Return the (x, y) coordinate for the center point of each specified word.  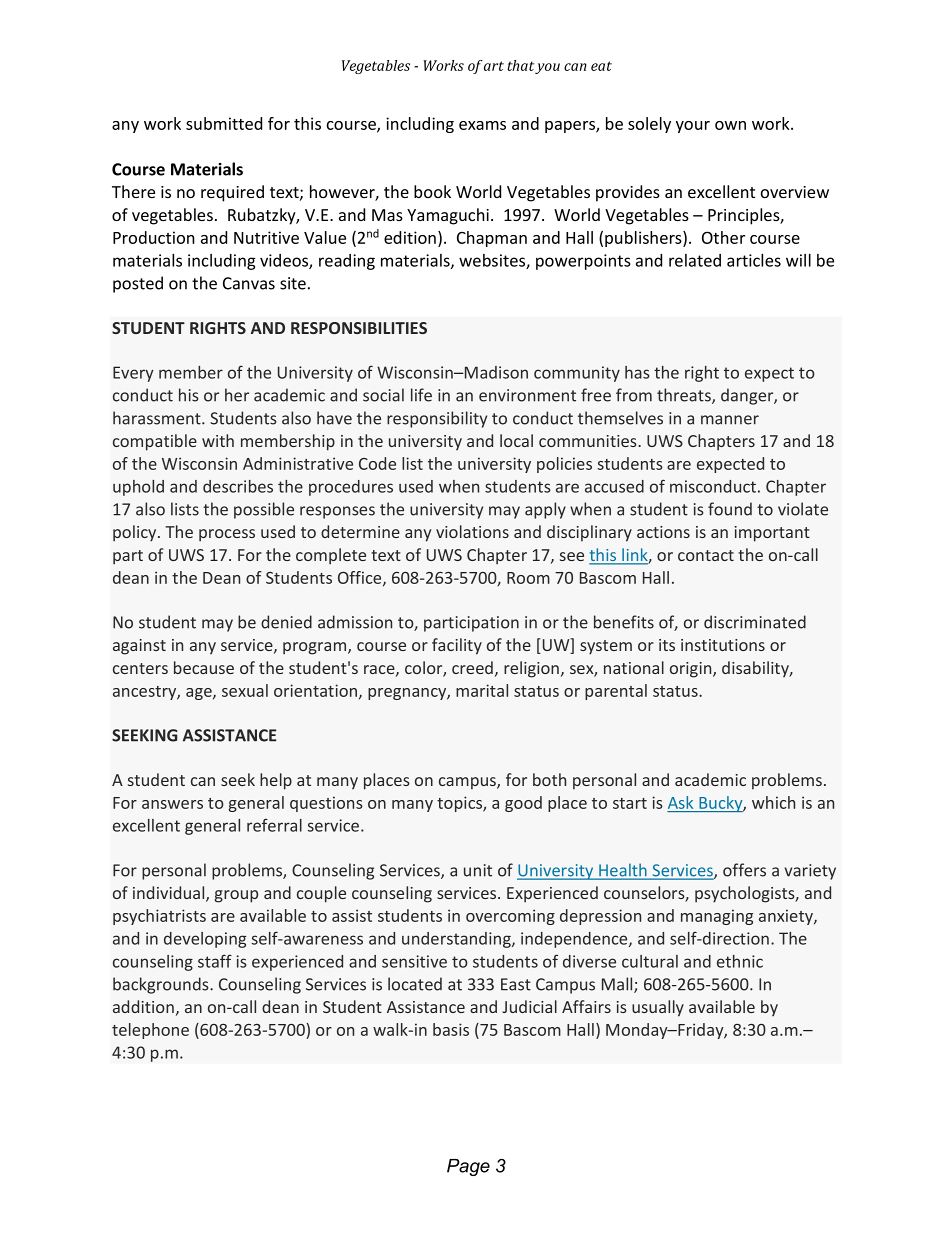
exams (482, 125)
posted (138, 284)
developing (205, 940)
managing (717, 917)
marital (482, 690)
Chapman (492, 239)
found (730, 509)
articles (754, 260)
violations (472, 531)
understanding (457, 940)
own (730, 125)
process (227, 535)
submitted (224, 123)
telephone (150, 1031)
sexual (245, 690)
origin (692, 670)
